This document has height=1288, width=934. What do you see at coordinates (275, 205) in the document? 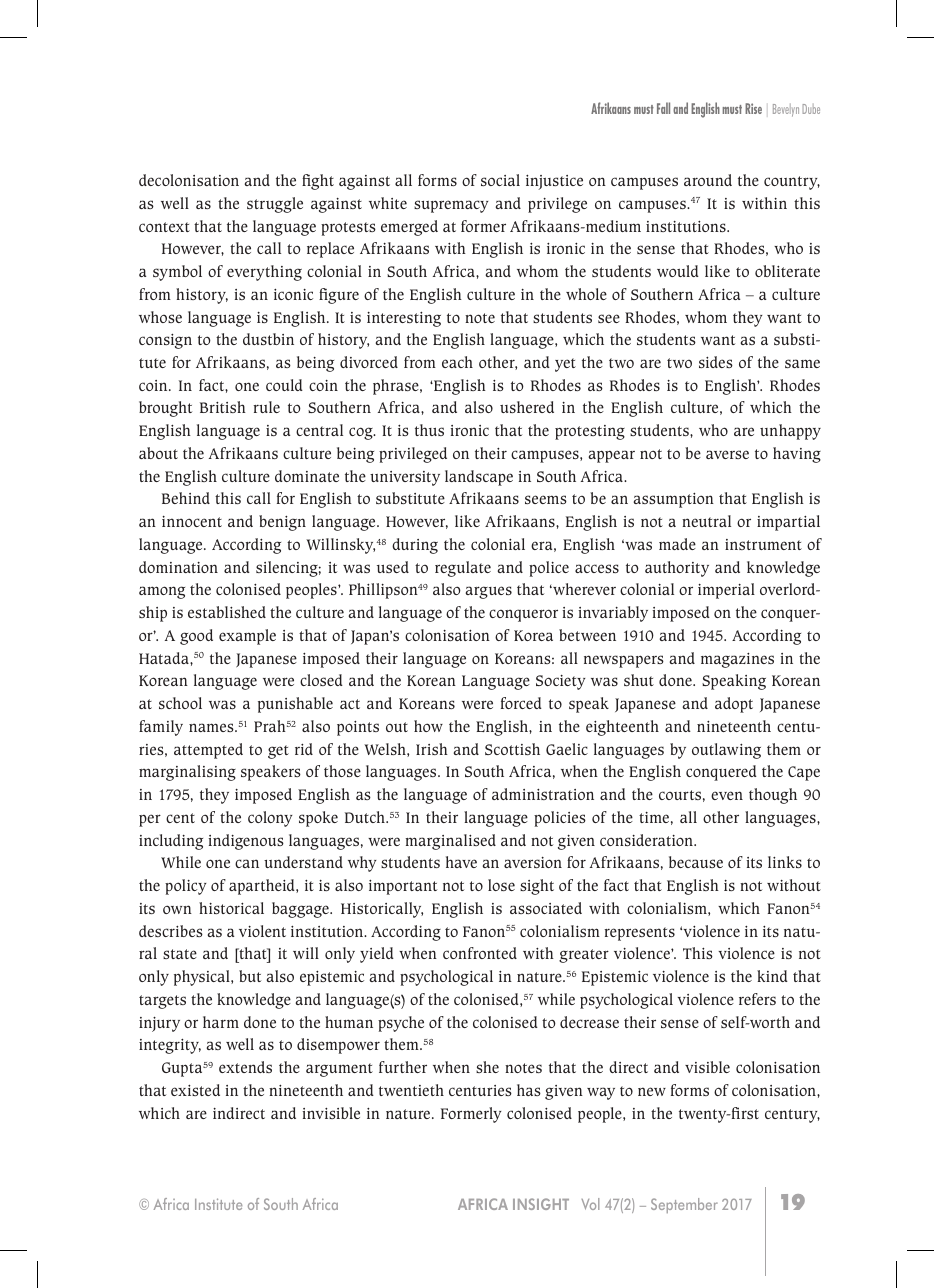
I see `struggle` at bounding box center [275, 205].
